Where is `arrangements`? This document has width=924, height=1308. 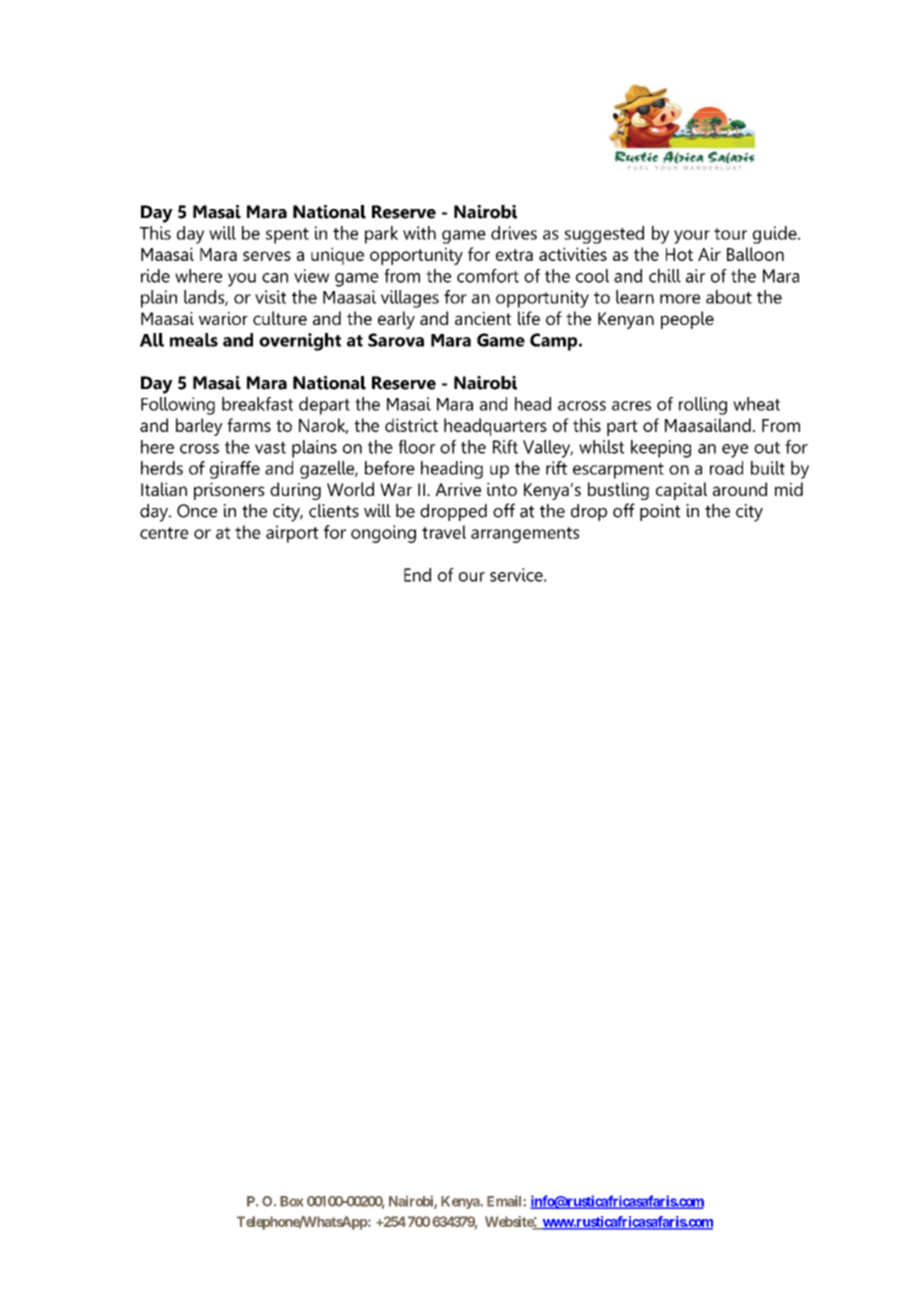
arrangements is located at coordinates (525, 535).
